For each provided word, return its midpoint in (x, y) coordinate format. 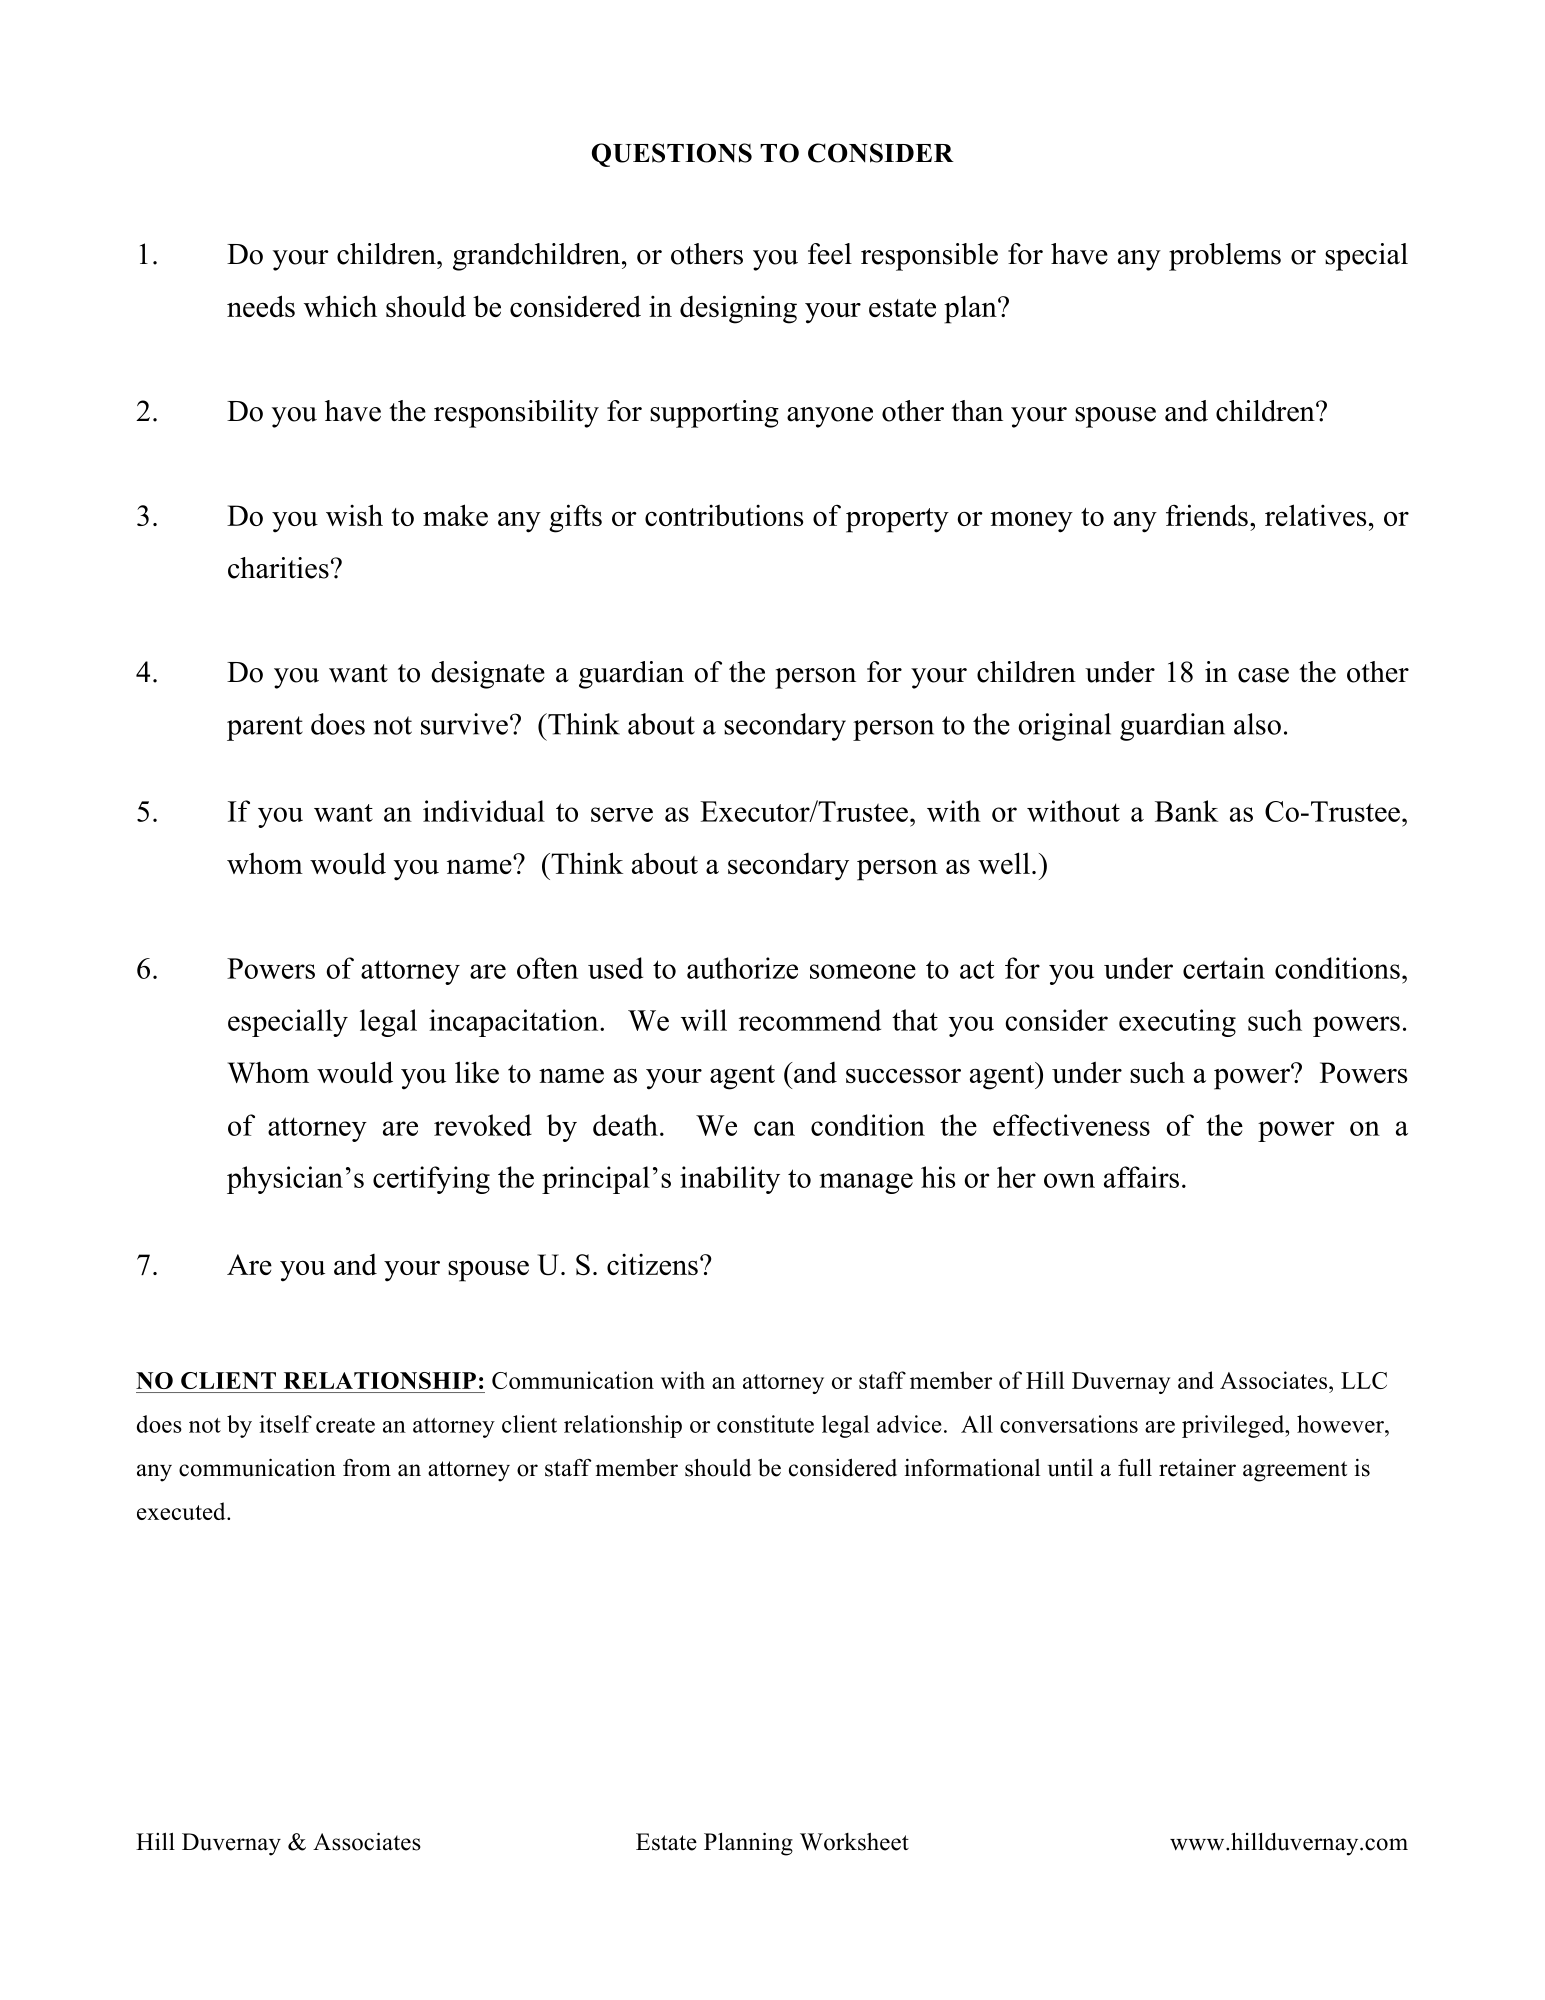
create (345, 1425)
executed (182, 1511)
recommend (810, 1020)
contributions (724, 515)
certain (1224, 968)
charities (278, 568)
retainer (1197, 1468)
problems (1225, 257)
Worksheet (854, 1842)
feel (830, 254)
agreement (1295, 1471)
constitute (765, 1424)
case (1263, 675)
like (477, 1072)
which (340, 306)
